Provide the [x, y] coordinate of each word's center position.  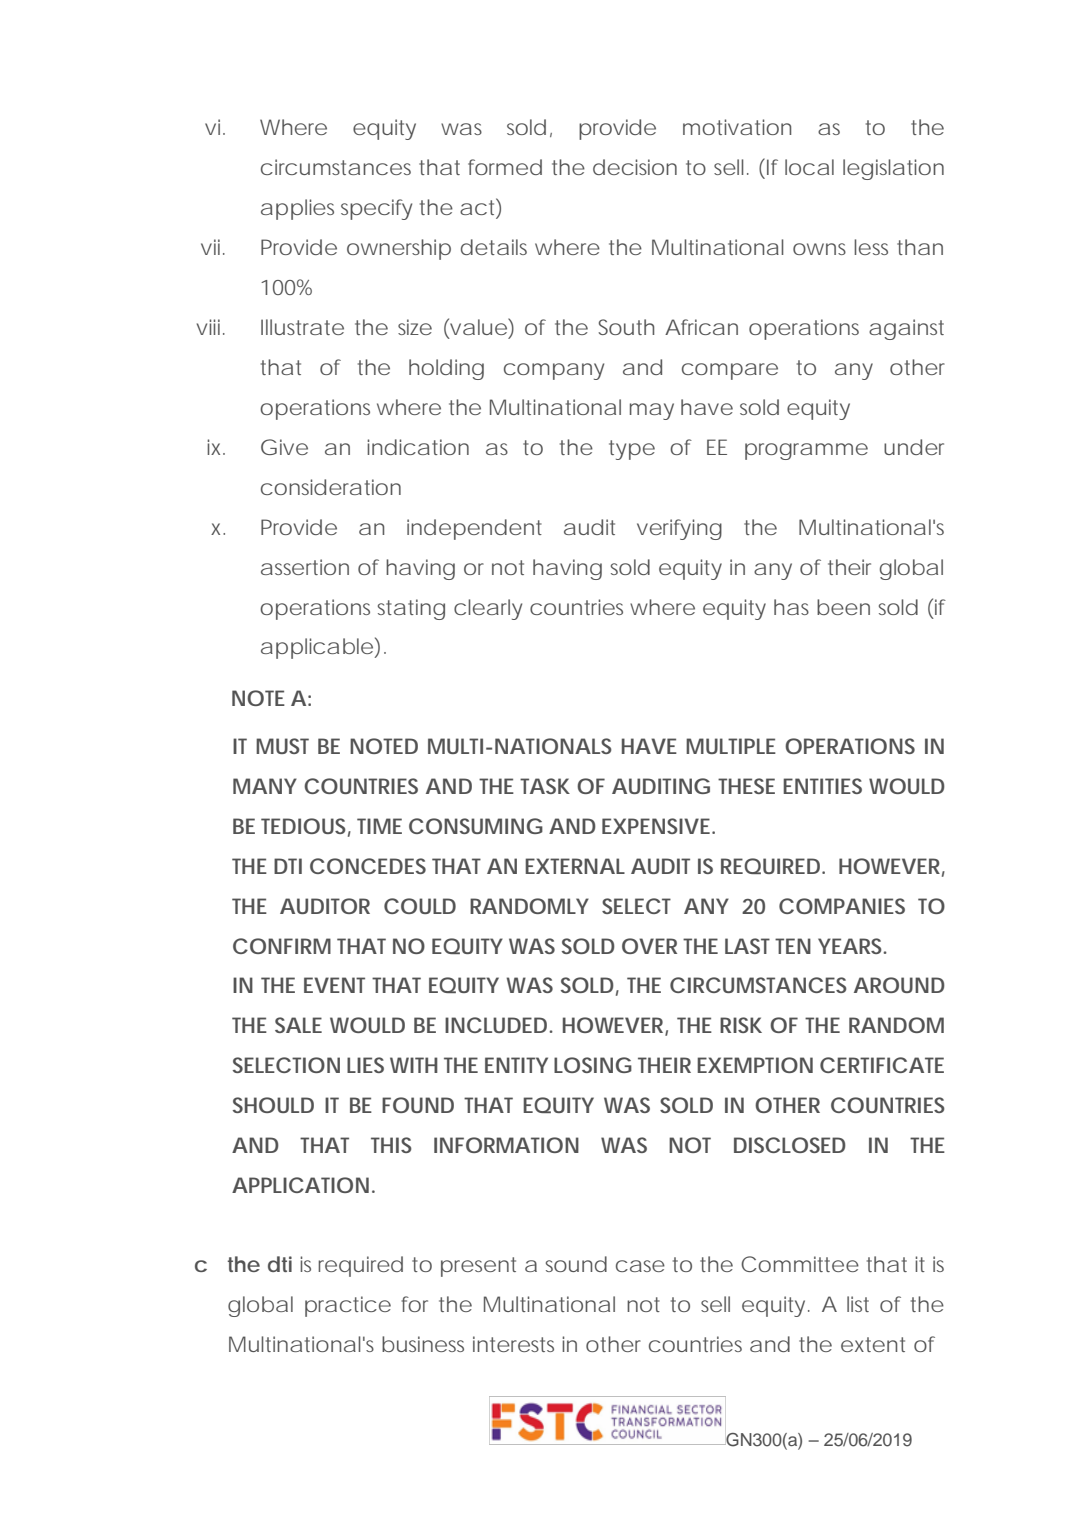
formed [505, 167]
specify [376, 209]
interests [513, 1344]
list [858, 1304]
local [809, 167]
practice [348, 1306]
